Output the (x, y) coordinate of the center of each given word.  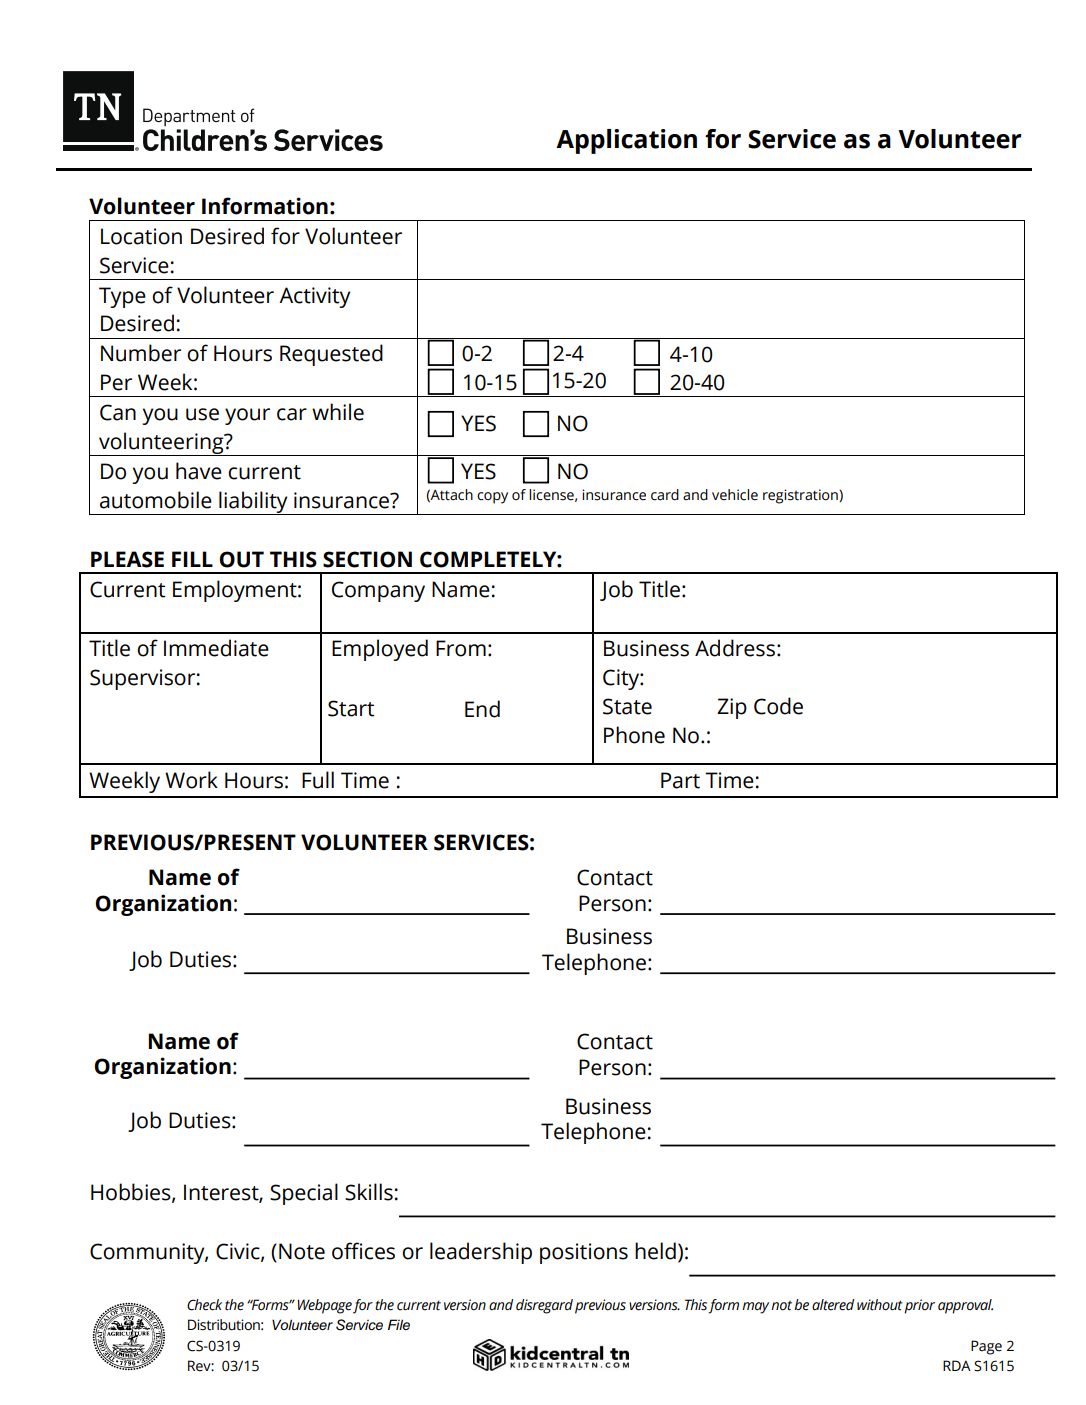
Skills (369, 1192)
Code (778, 706)
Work (191, 780)
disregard (544, 1306)
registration (801, 496)
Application (626, 141)
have (199, 471)
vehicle (735, 495)
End (482, 709)
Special (304, 1194)
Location (141, 236)
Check (204, 1305)
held (655, 1251)
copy (492, 498)
